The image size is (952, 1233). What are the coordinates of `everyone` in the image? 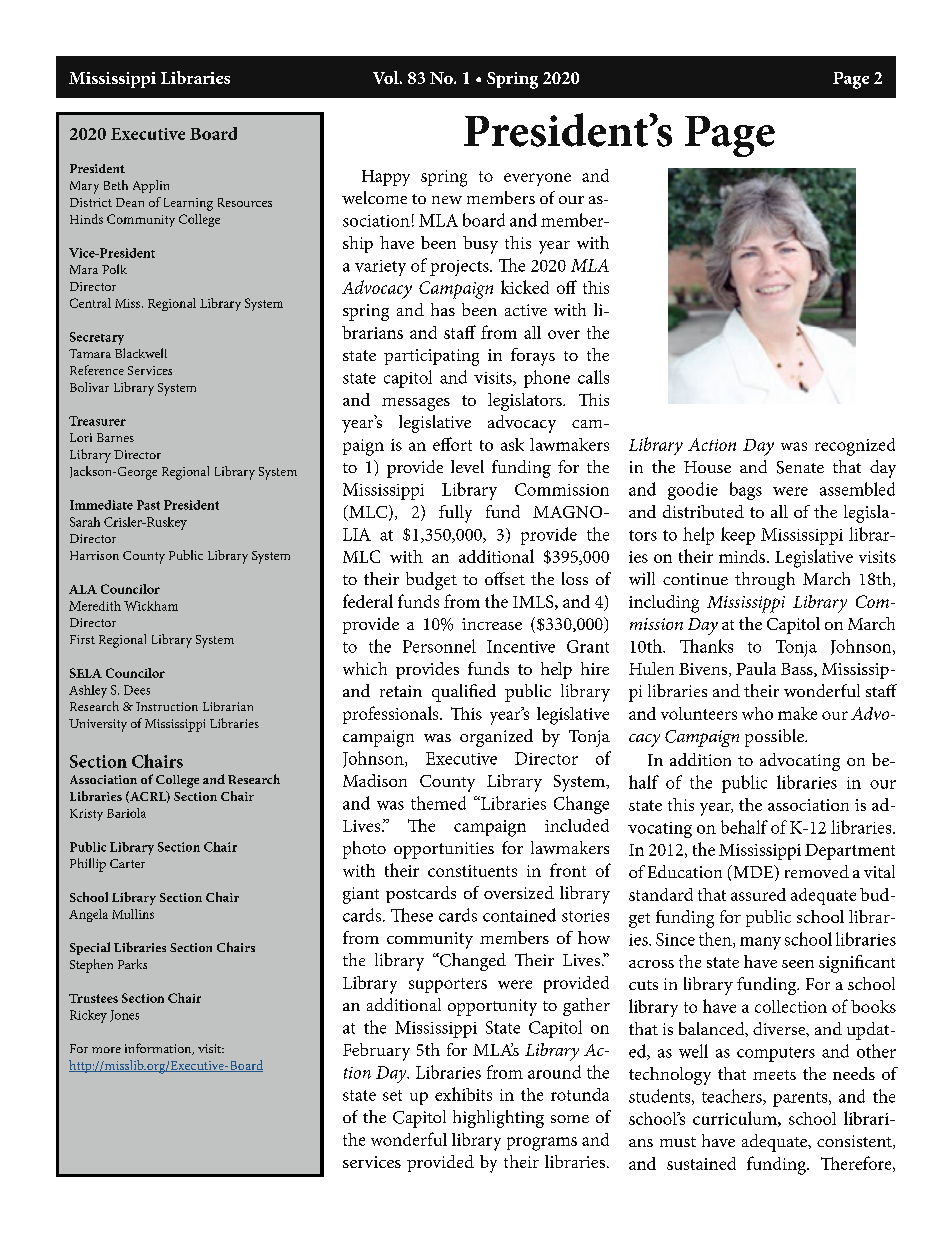 It's located at (537, 179).
